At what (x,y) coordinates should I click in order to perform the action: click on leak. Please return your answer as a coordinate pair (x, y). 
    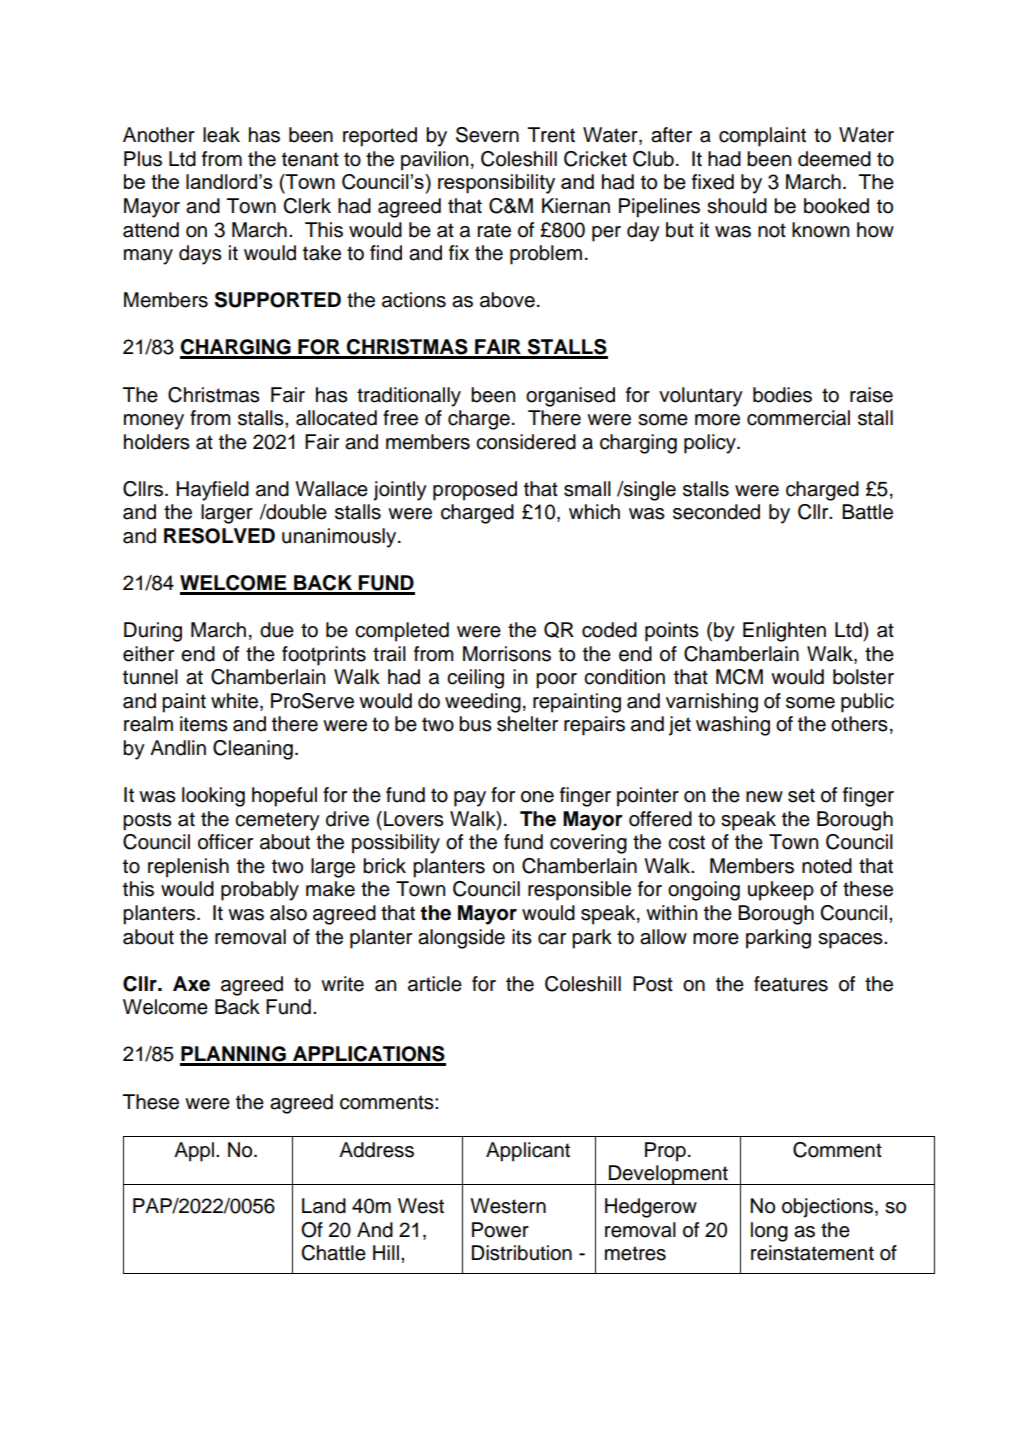
    Looking at the image, I should click on (221, 135).
